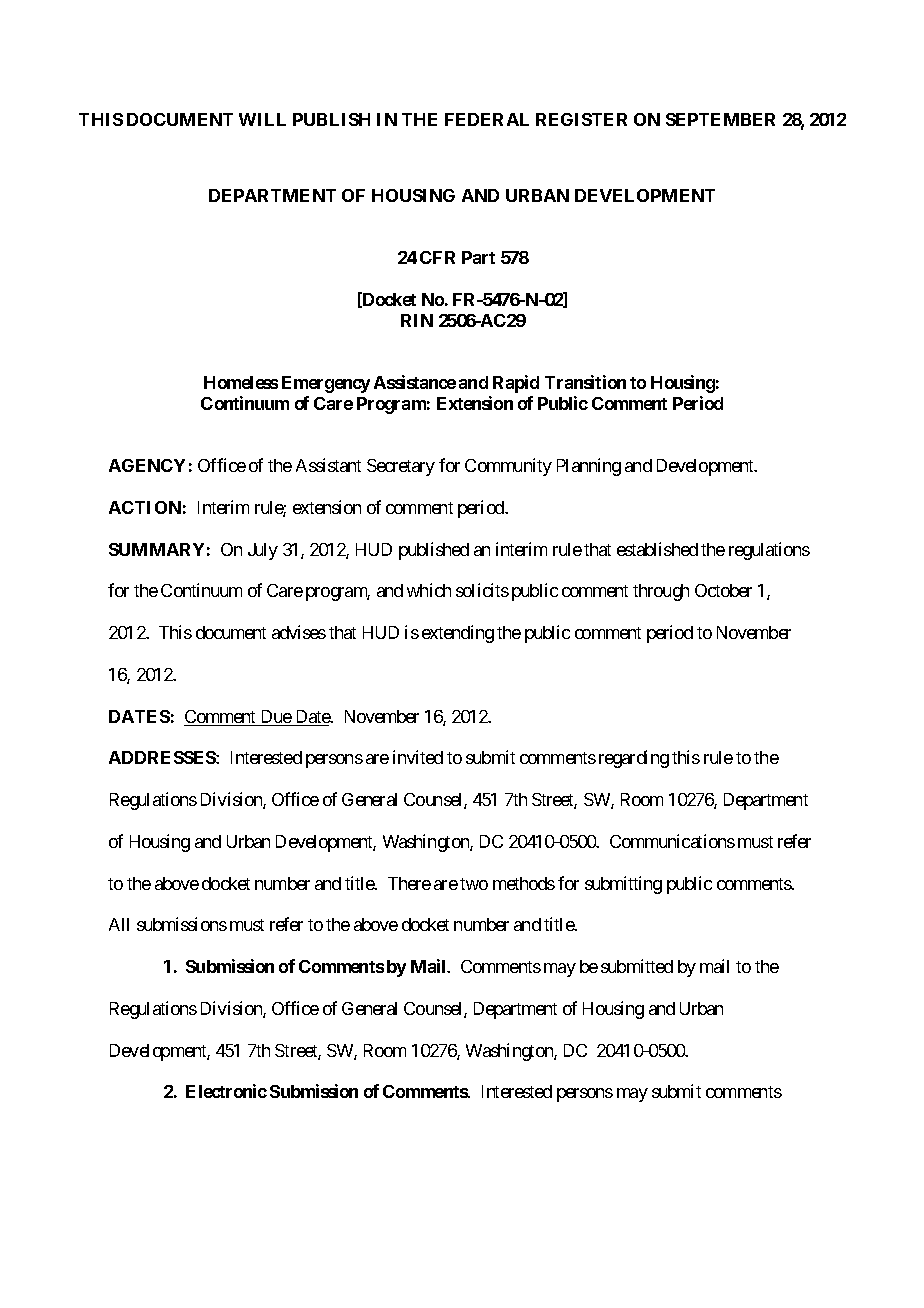  What do you see at coordinates (226, 1091) in the screenshot?
I see `Electronic` at bounding box center [226, 1091].
